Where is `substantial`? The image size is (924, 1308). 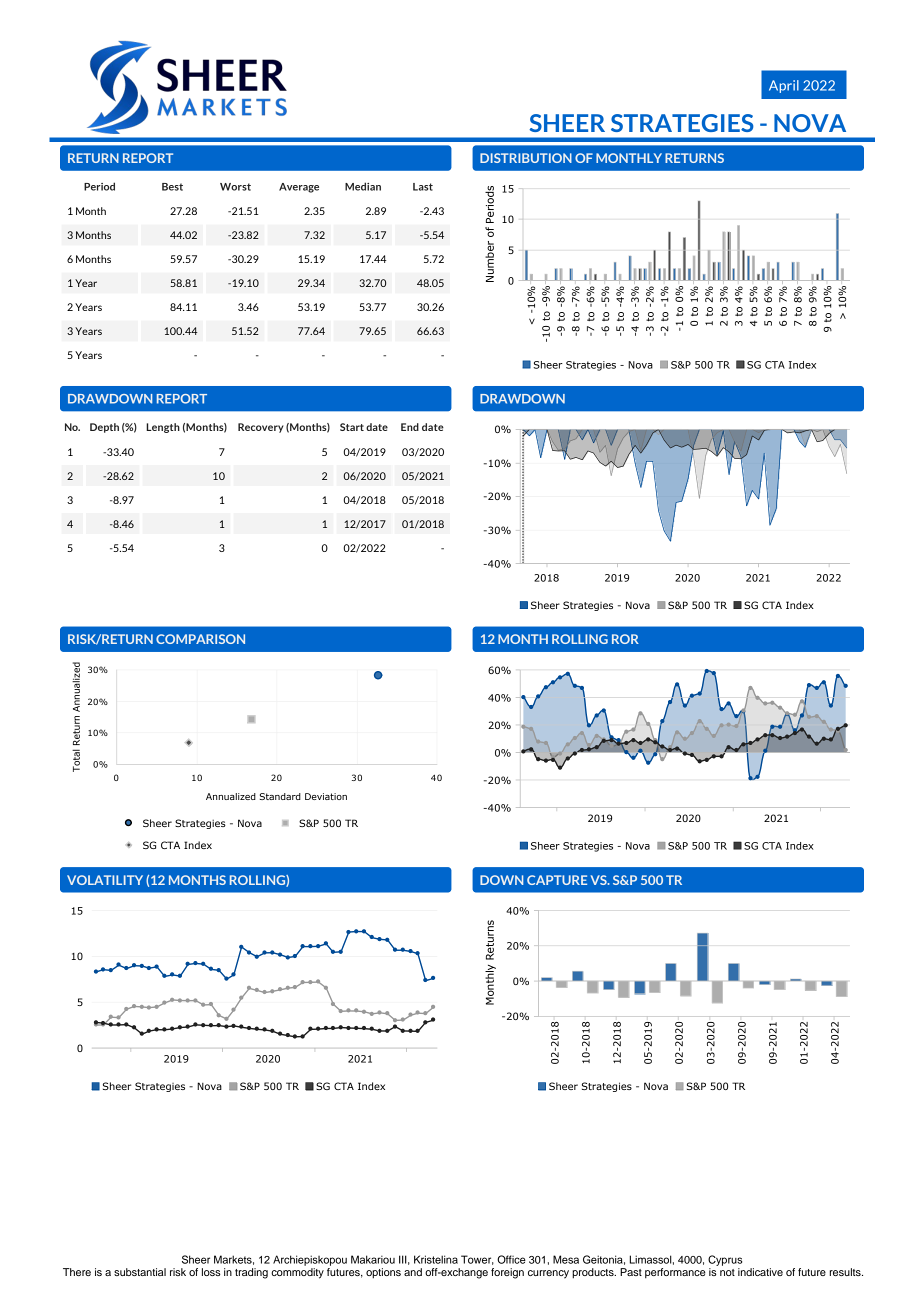
substantial is located at coordinates (140, 1272).
